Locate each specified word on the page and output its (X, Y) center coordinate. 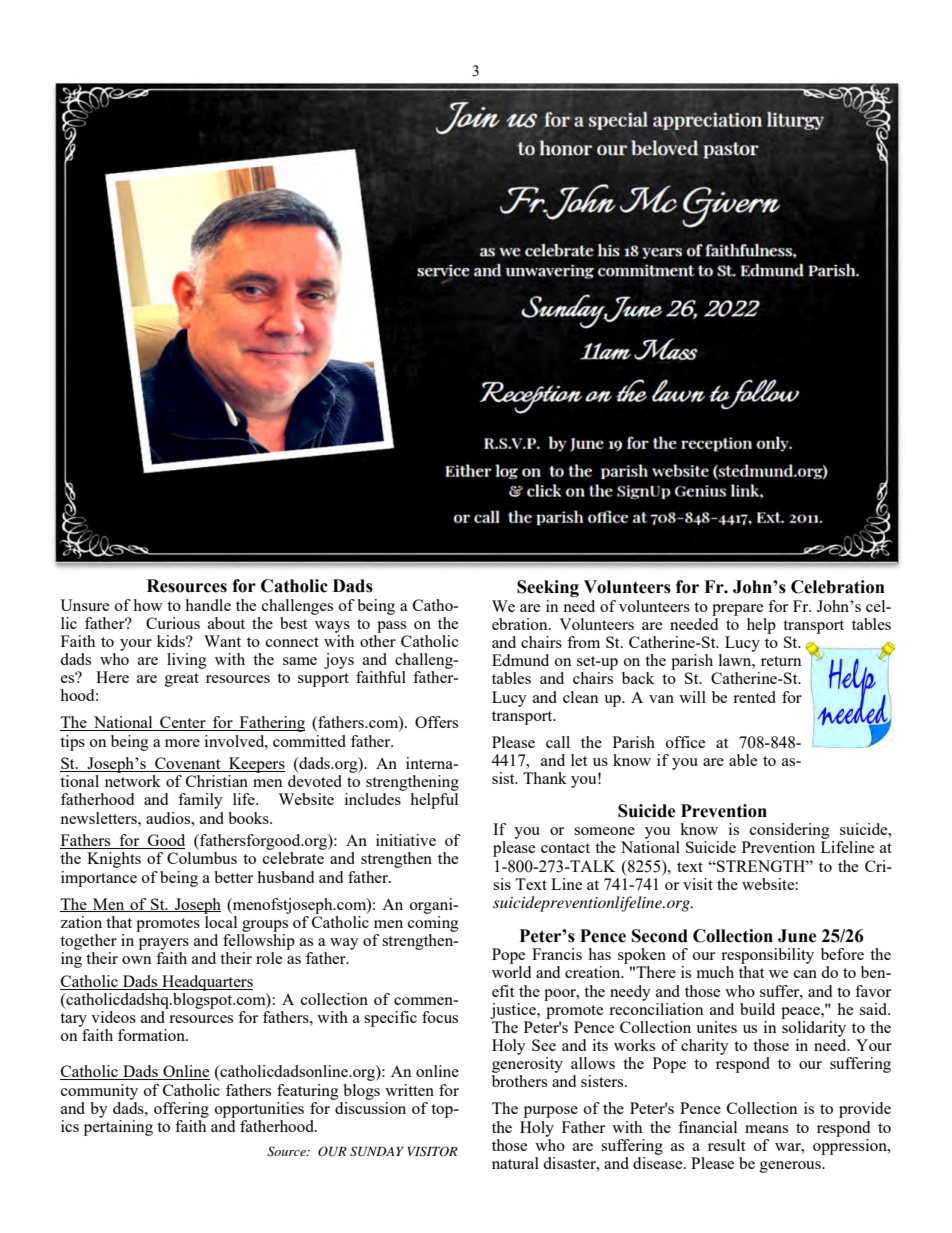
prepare (737, 610)
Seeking (548, 588)
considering (790, 832)
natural (515, 1163)
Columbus (202, 858)
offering (181, 1110)
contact (565, 848)
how (148, 605)
